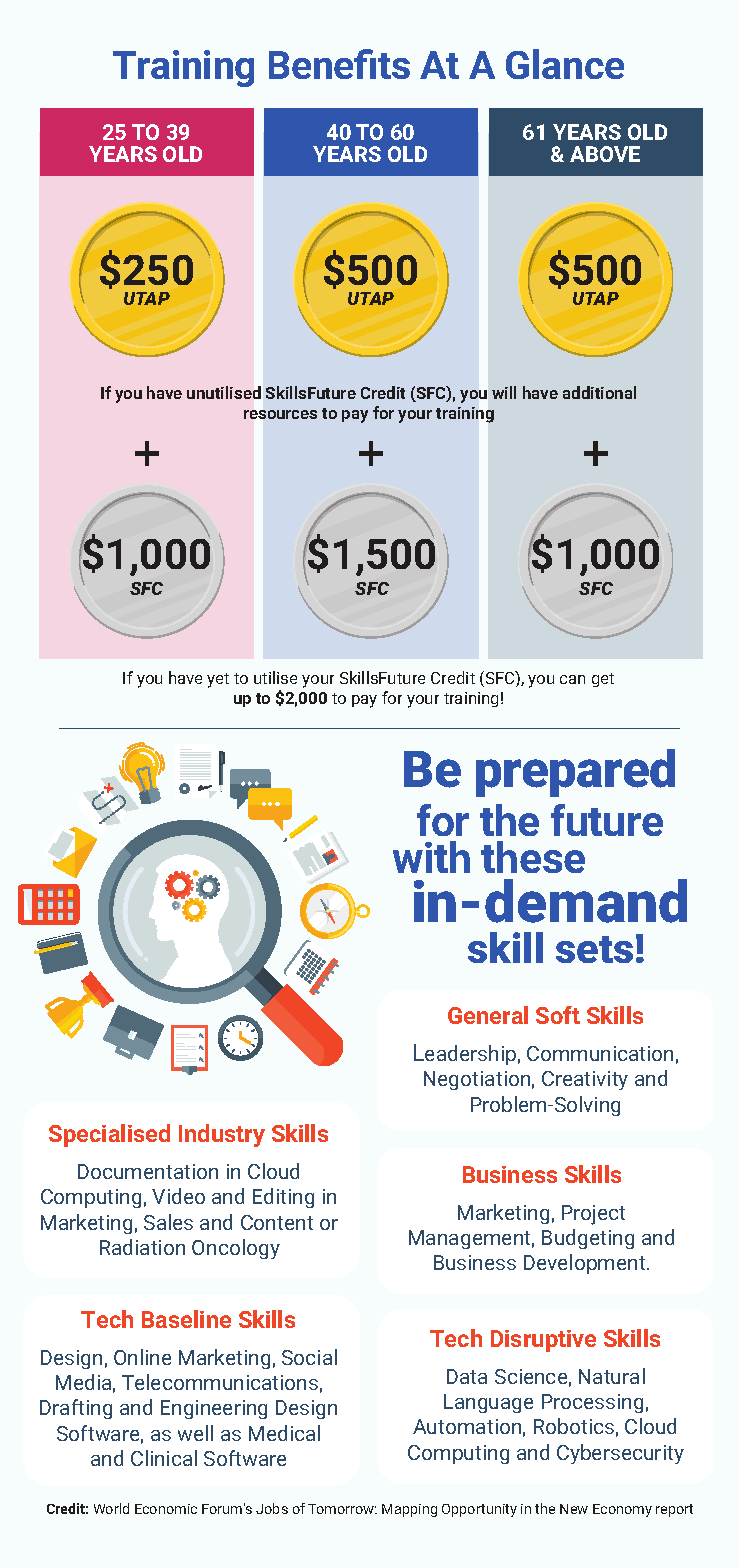 Image resolution: width=739 pixels, height=1568 pixels. I want to click on Glance, so click(565, 64).
